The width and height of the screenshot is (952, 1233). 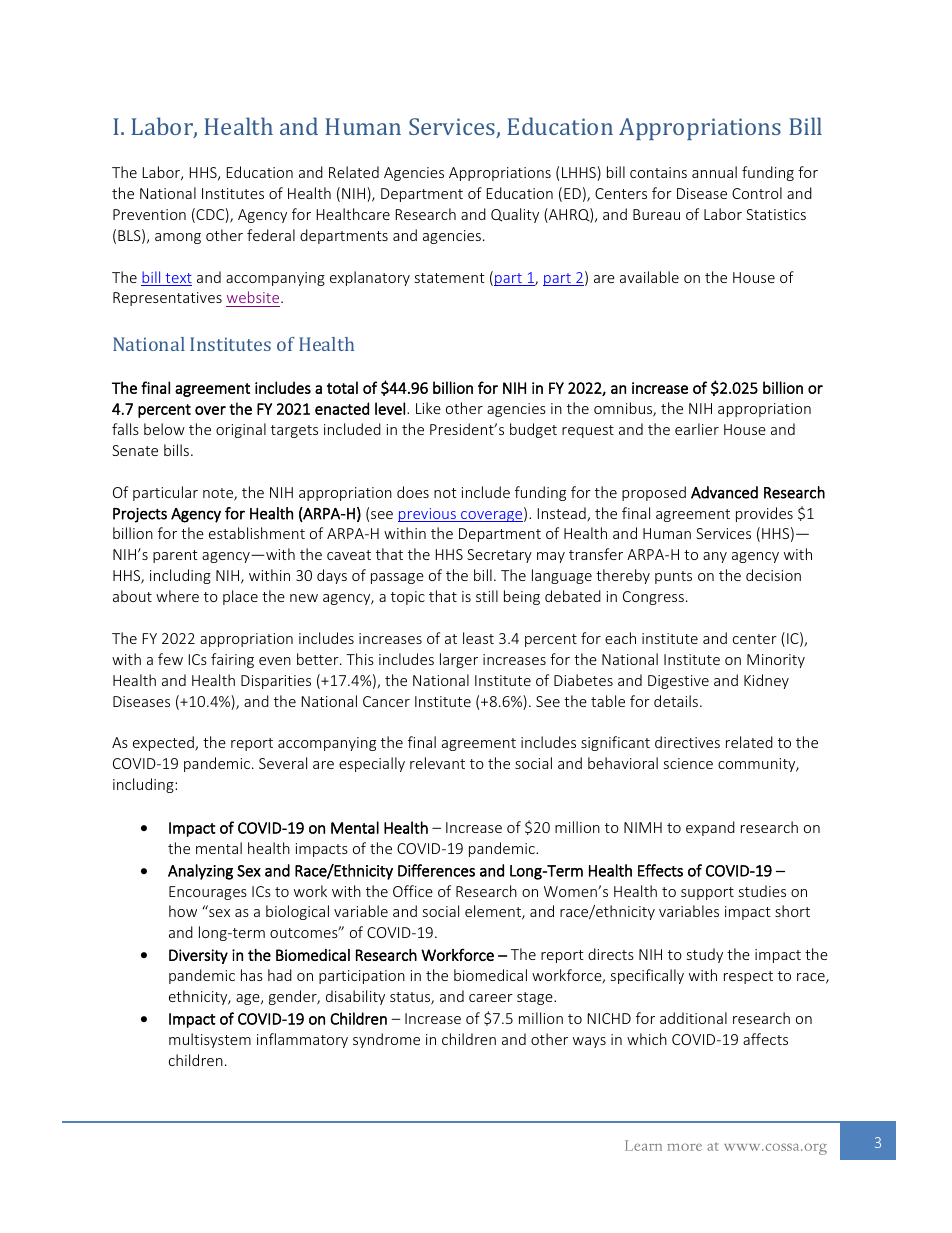 What do you see at coordinates (515, 215) in the screenshot?
I see `Quality` at bounding box center [515, 215].
